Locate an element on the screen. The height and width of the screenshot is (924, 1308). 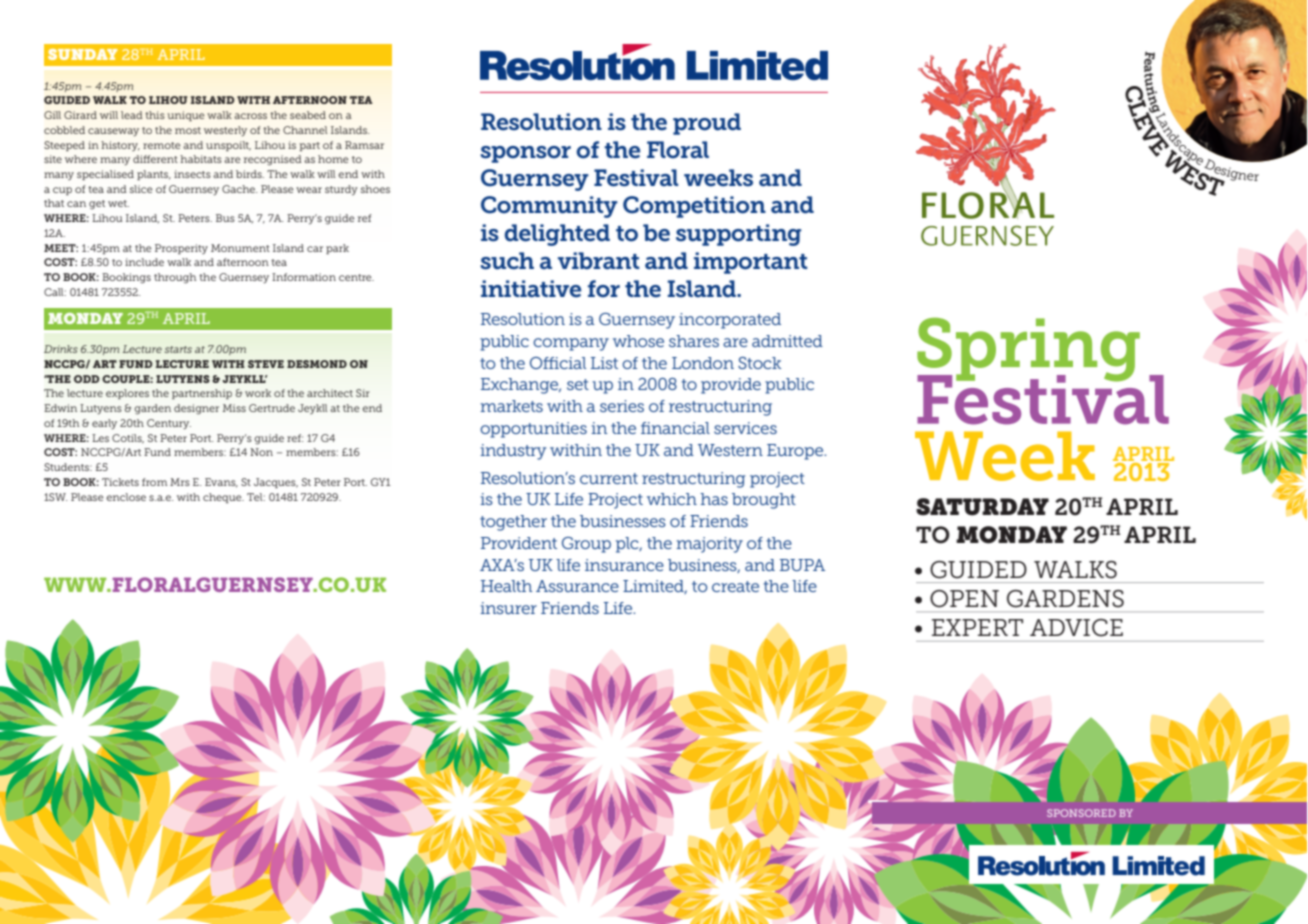
Europe is located at coordinates (796, 452).
